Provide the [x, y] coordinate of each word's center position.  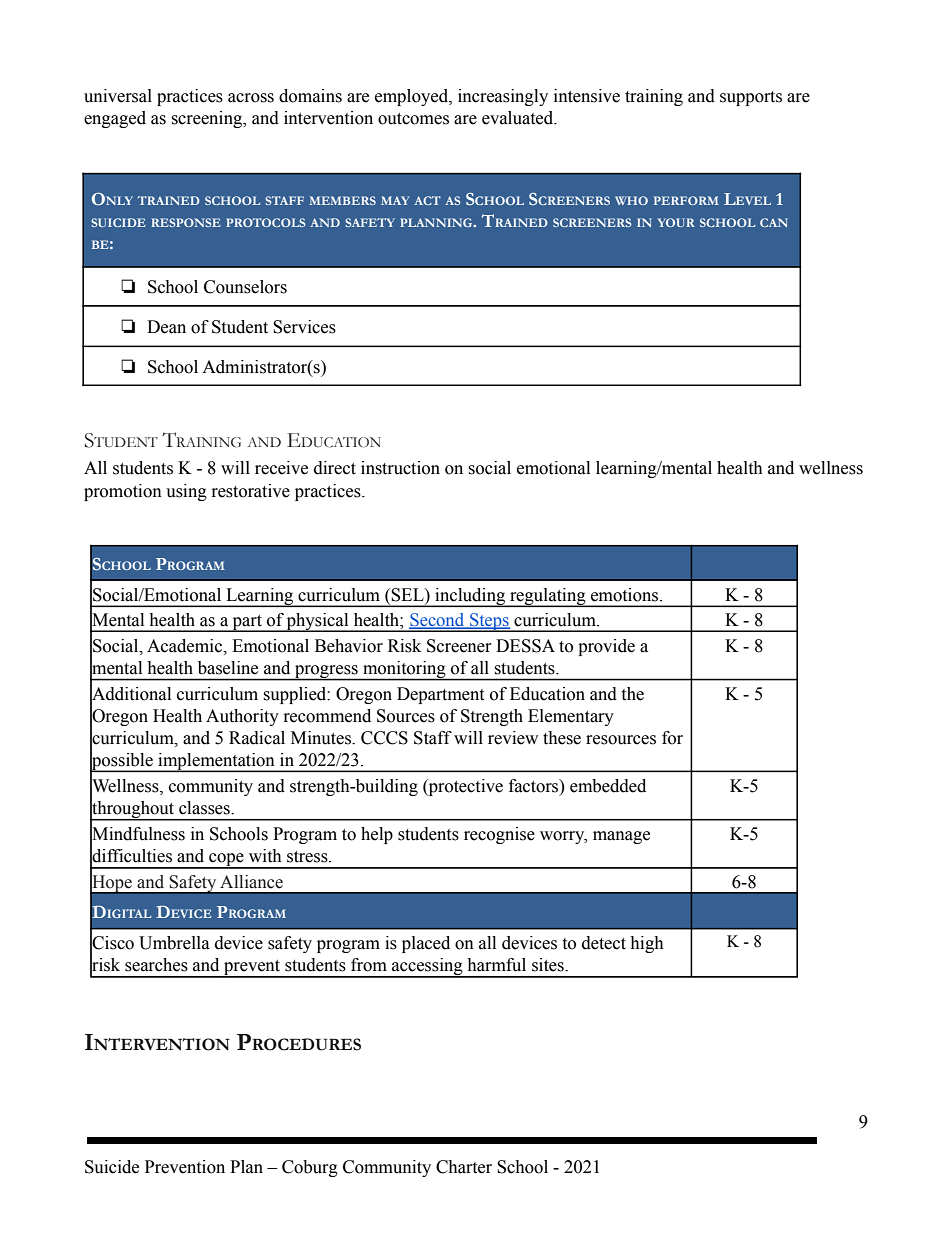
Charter [464, 1167]
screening [208, 119]
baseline [228, 668]
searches [156, 965]
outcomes [413, 119]
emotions [626, 595]
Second [438, 621]
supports [751, 98]
